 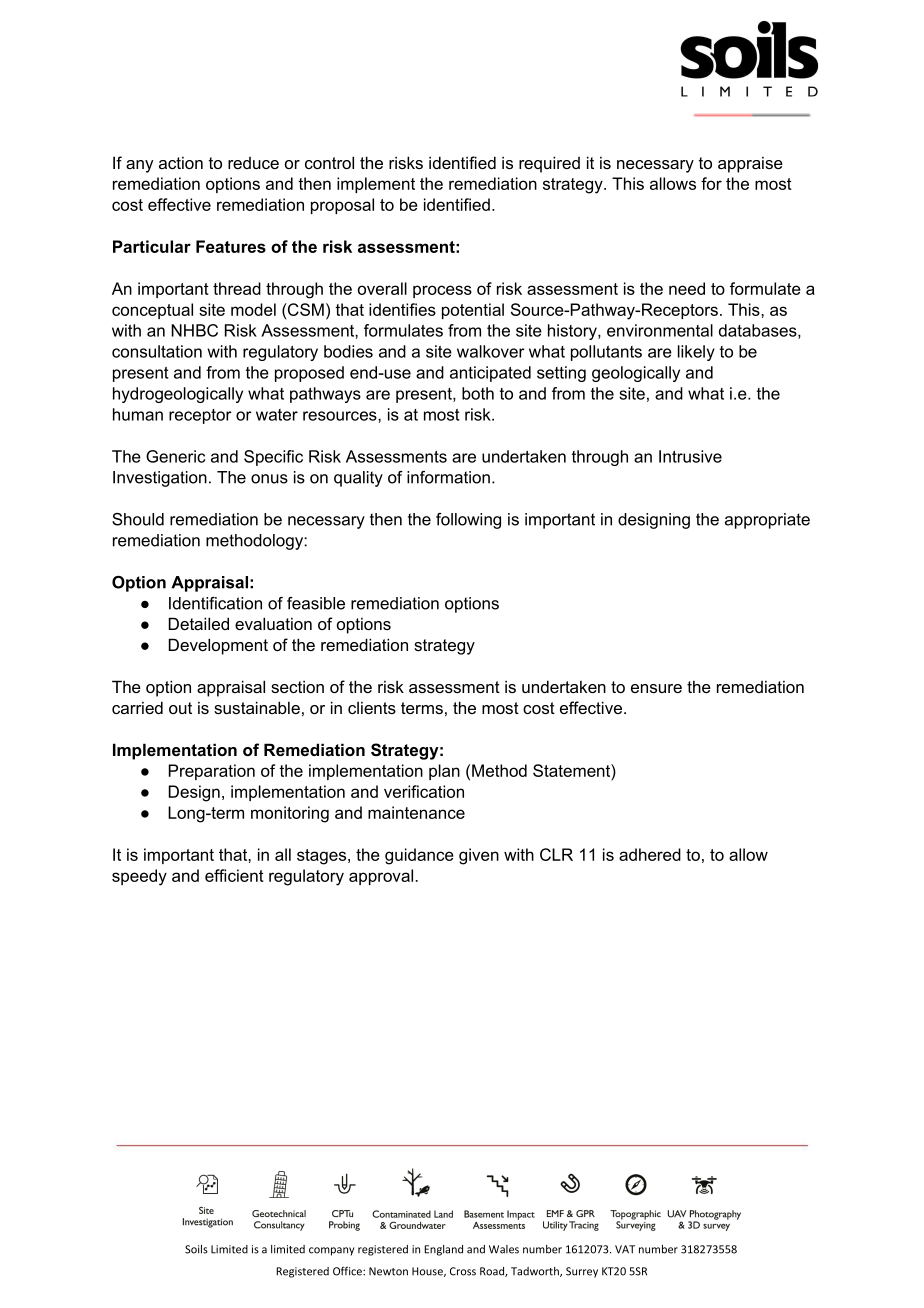 I want to click on plan, so click(x=444, y=772).
